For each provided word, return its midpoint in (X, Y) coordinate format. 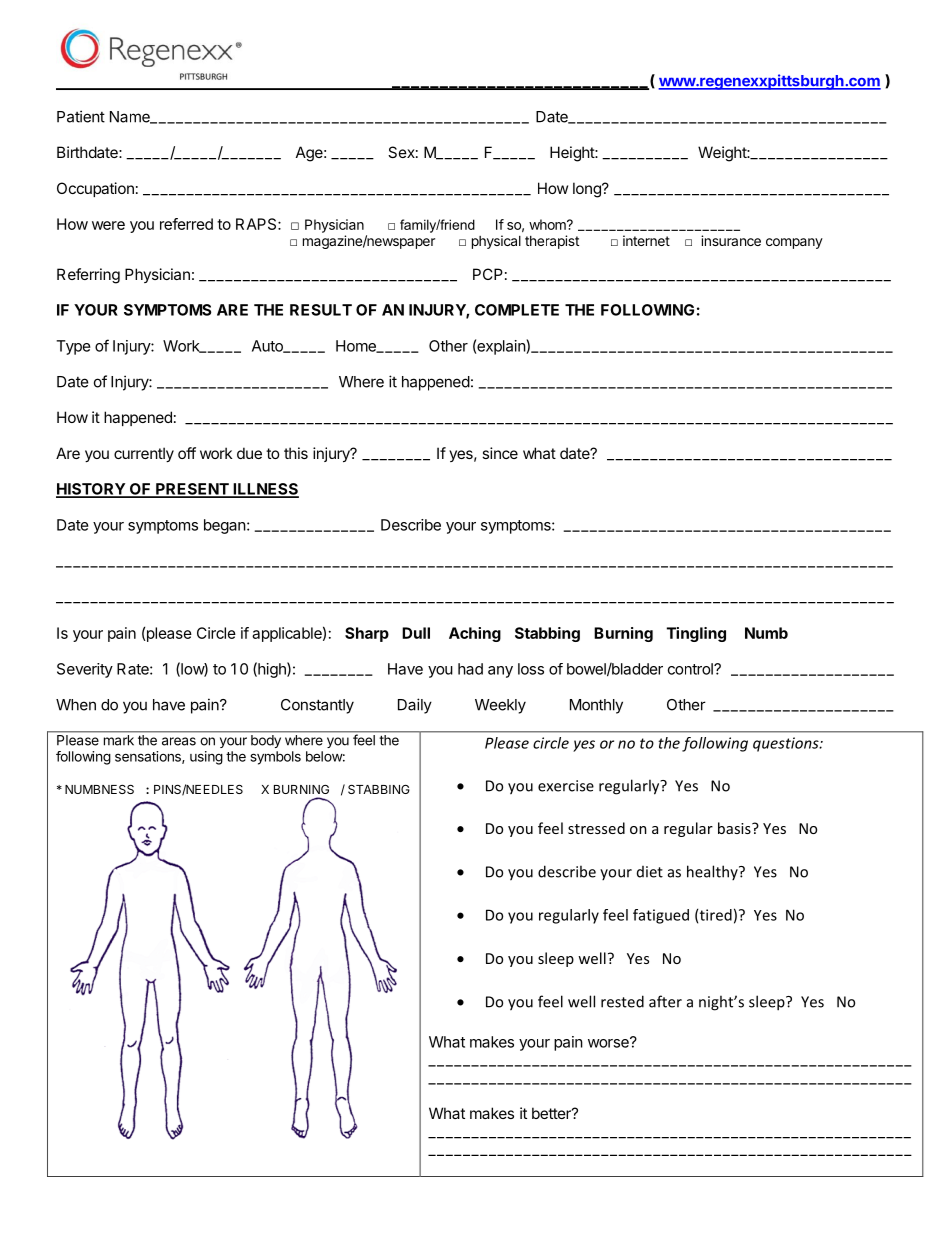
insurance (731, 240)
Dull (416, 633)
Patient (81, 116)
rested (622, 1001)
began (225, 526)
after (665, 1001)
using (206, 758)
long (588, 190)
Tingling (696, 634)
